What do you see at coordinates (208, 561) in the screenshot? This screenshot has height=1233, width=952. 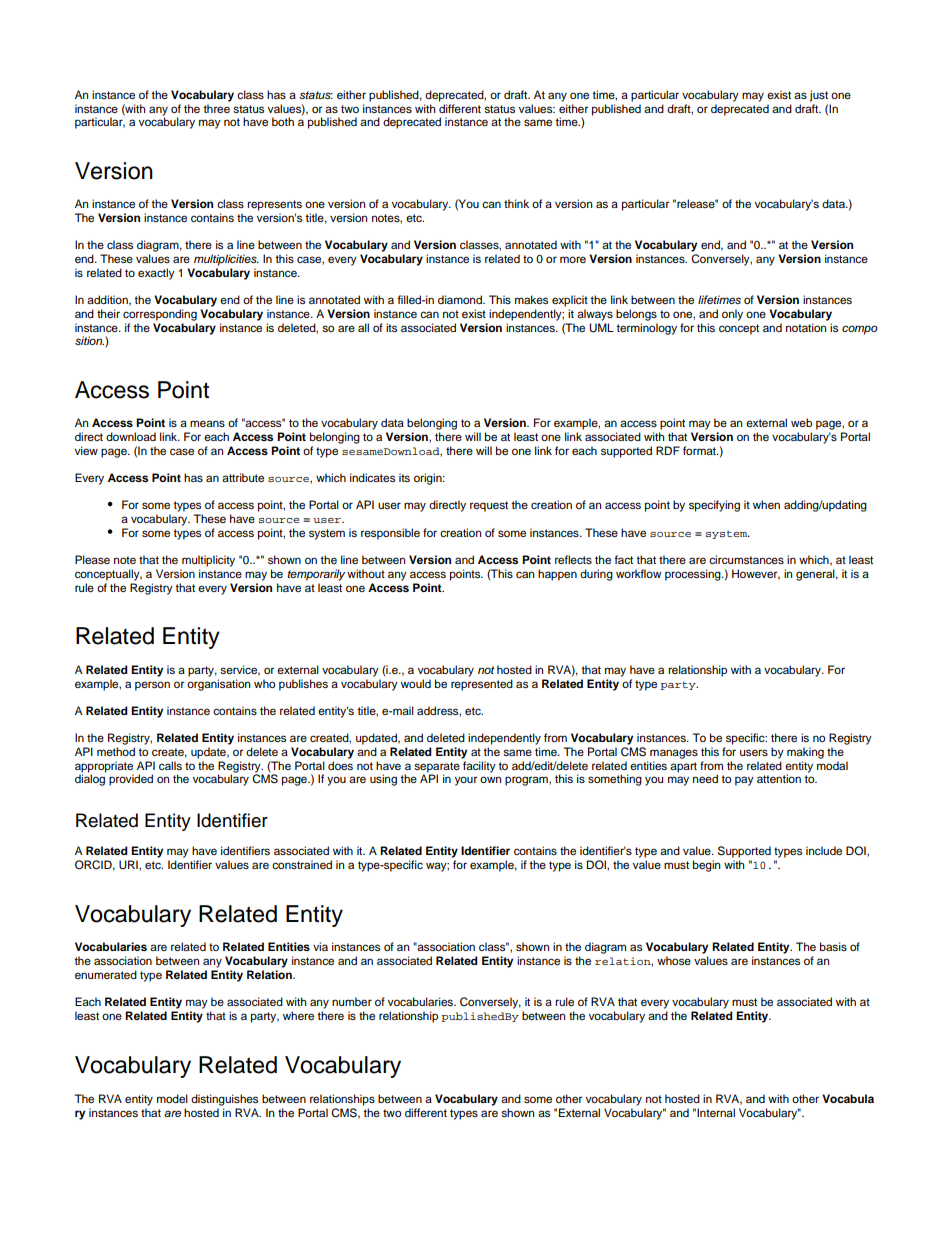 I see `multiplicity` at bounding box center [208, 561].
